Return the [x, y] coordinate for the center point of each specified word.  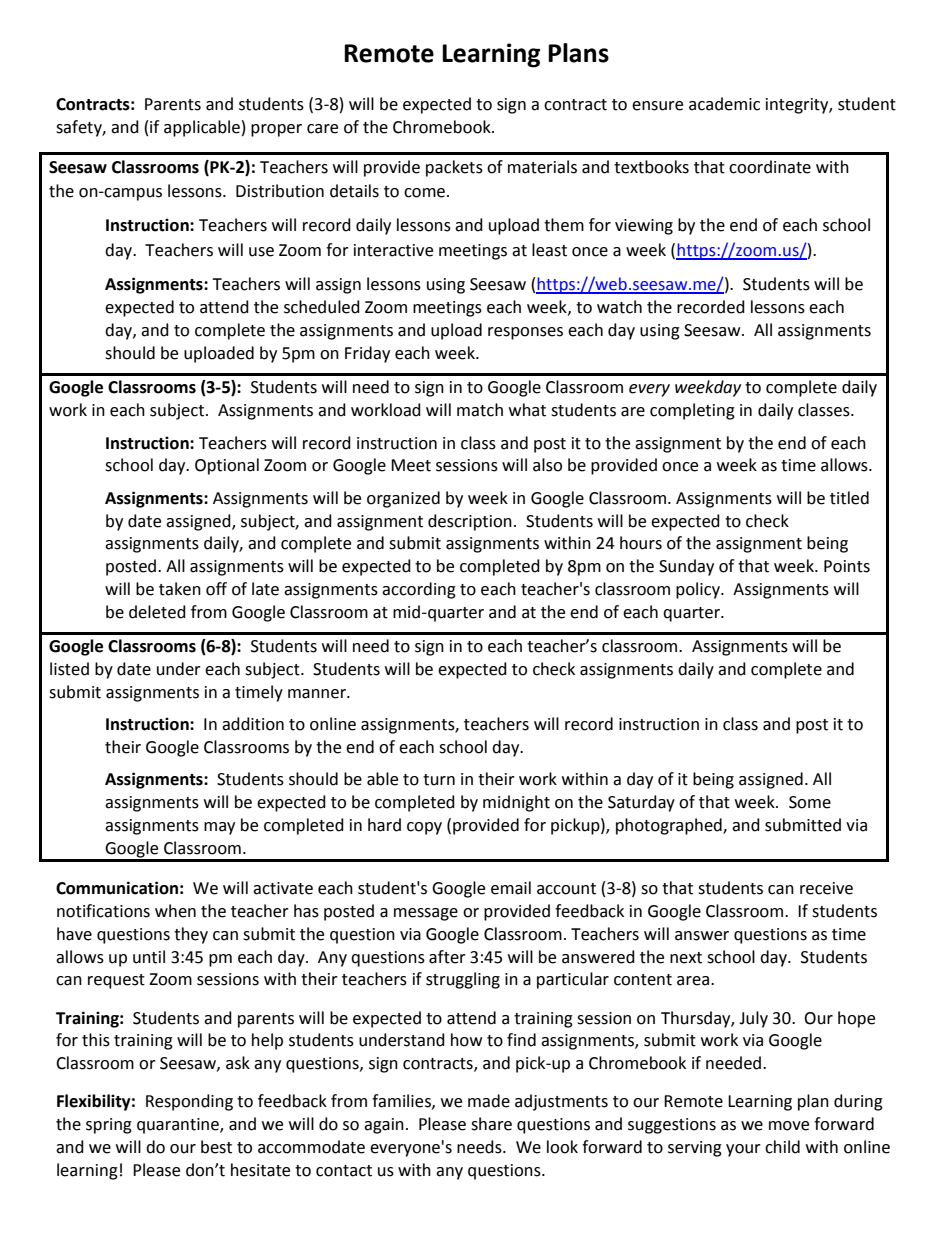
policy [699, 590]
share [491, 1124]
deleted [157, 612]
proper [276, 130]
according [419, 590]
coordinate [770, 167]
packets [454, 168]
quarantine [179, 1126]
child [782, 1147]
